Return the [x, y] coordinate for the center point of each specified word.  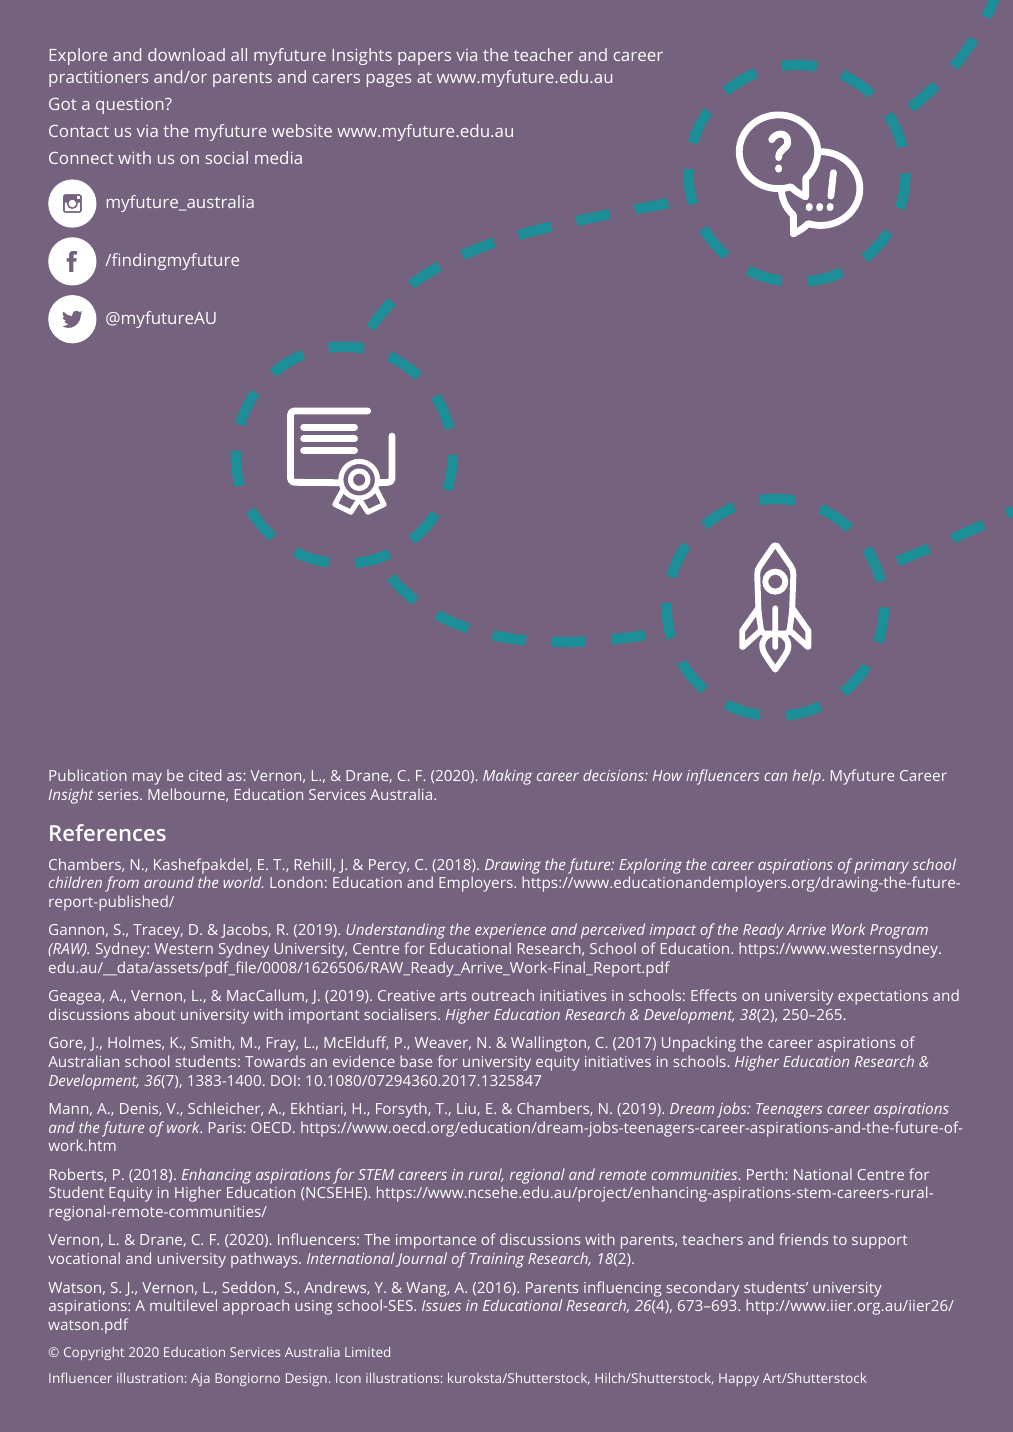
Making [507, 777]
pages [389, 80]
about [154, 1014]
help [807, 777]
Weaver [443, 1043]
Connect [81, 158]
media [278, 157]
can [775, 777]
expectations [883, 997]
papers [424, 58]
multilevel [183, 1305]
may [147, 779]
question [131, 106]
